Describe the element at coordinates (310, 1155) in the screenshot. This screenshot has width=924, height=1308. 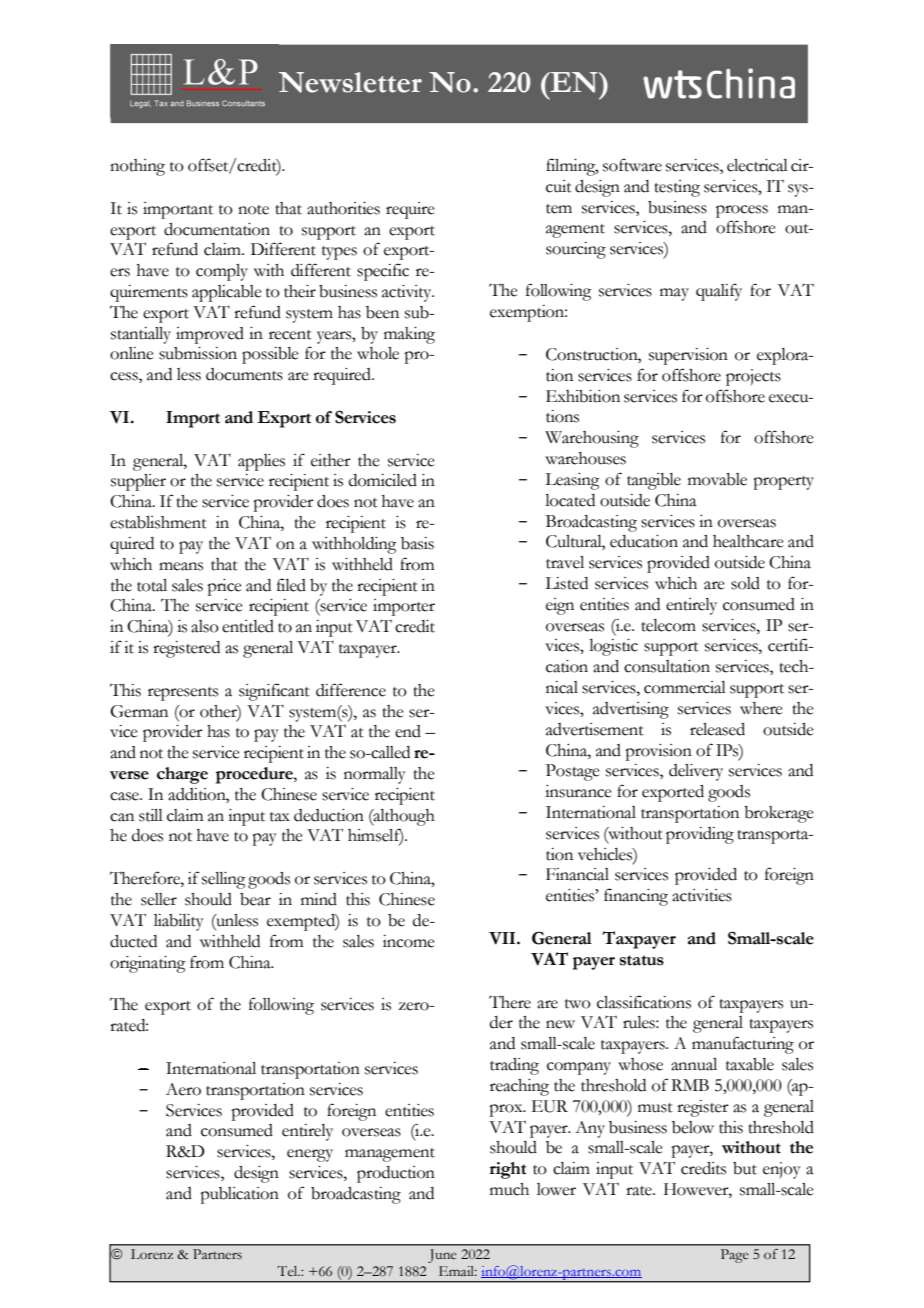
I see `energy` at that location.
